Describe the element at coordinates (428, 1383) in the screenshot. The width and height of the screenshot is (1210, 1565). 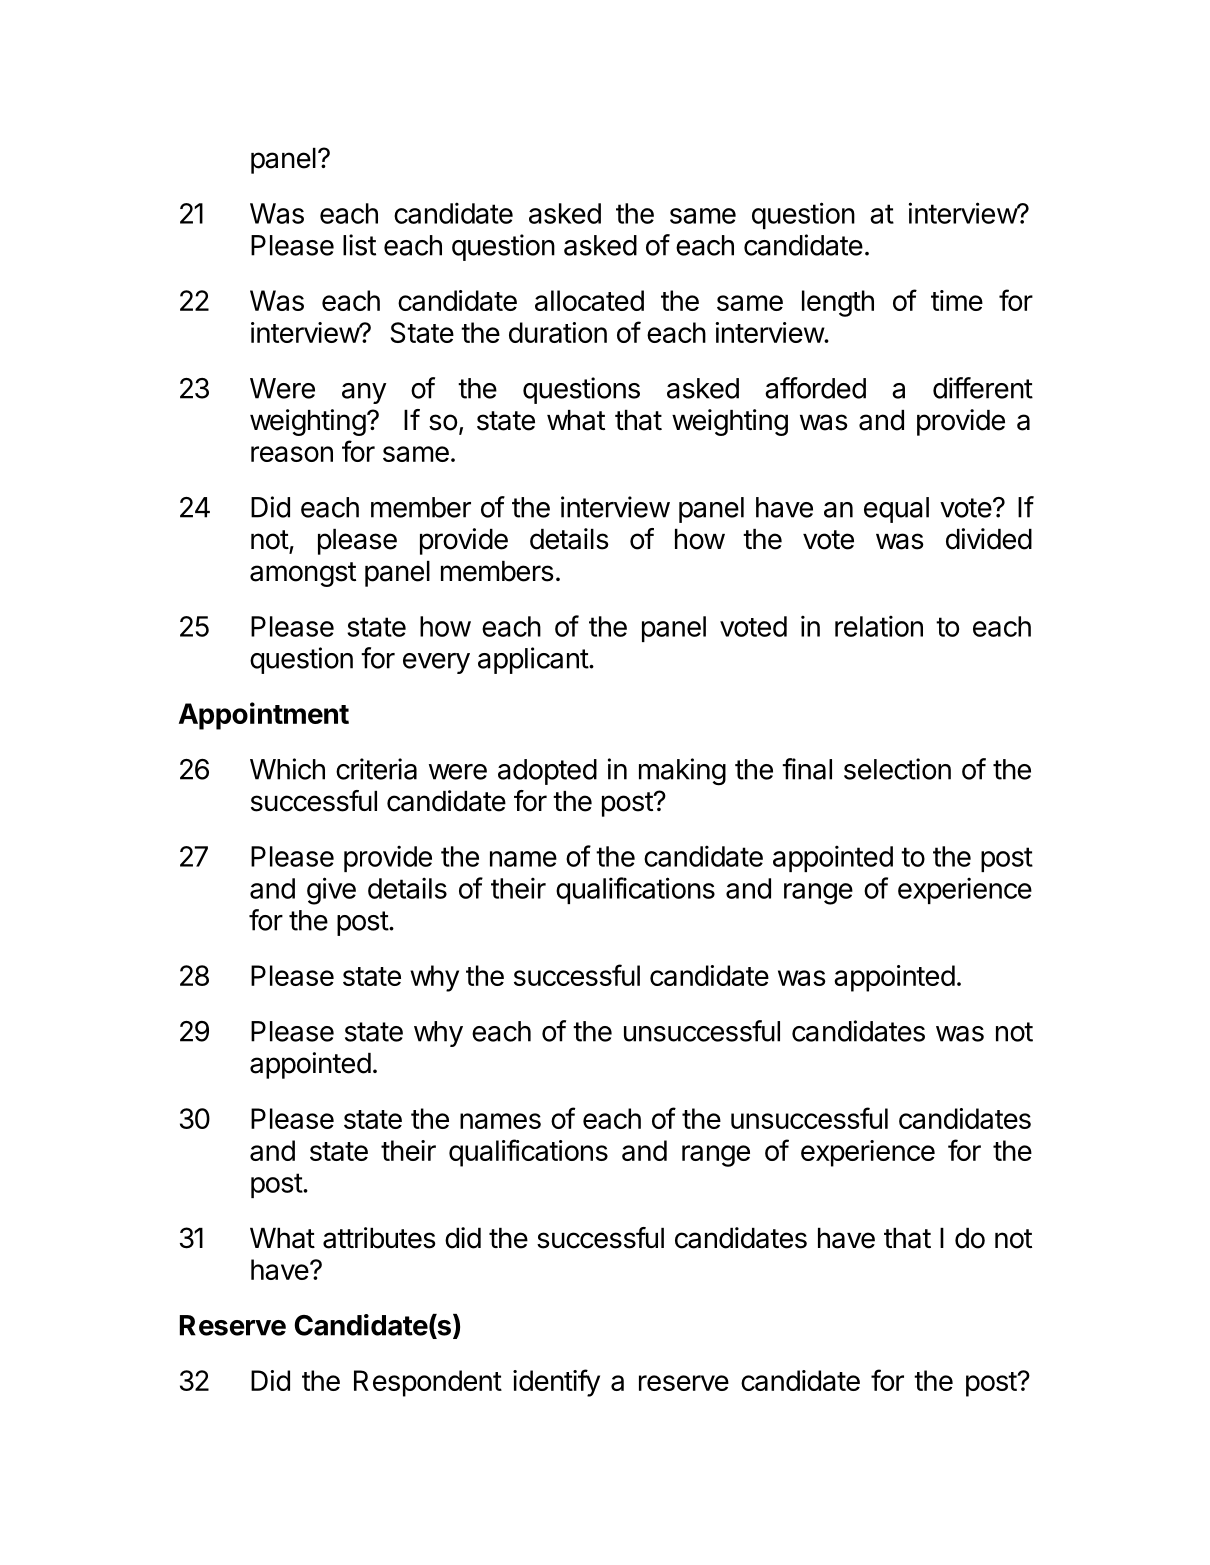
I see `Respondent` at that location.
